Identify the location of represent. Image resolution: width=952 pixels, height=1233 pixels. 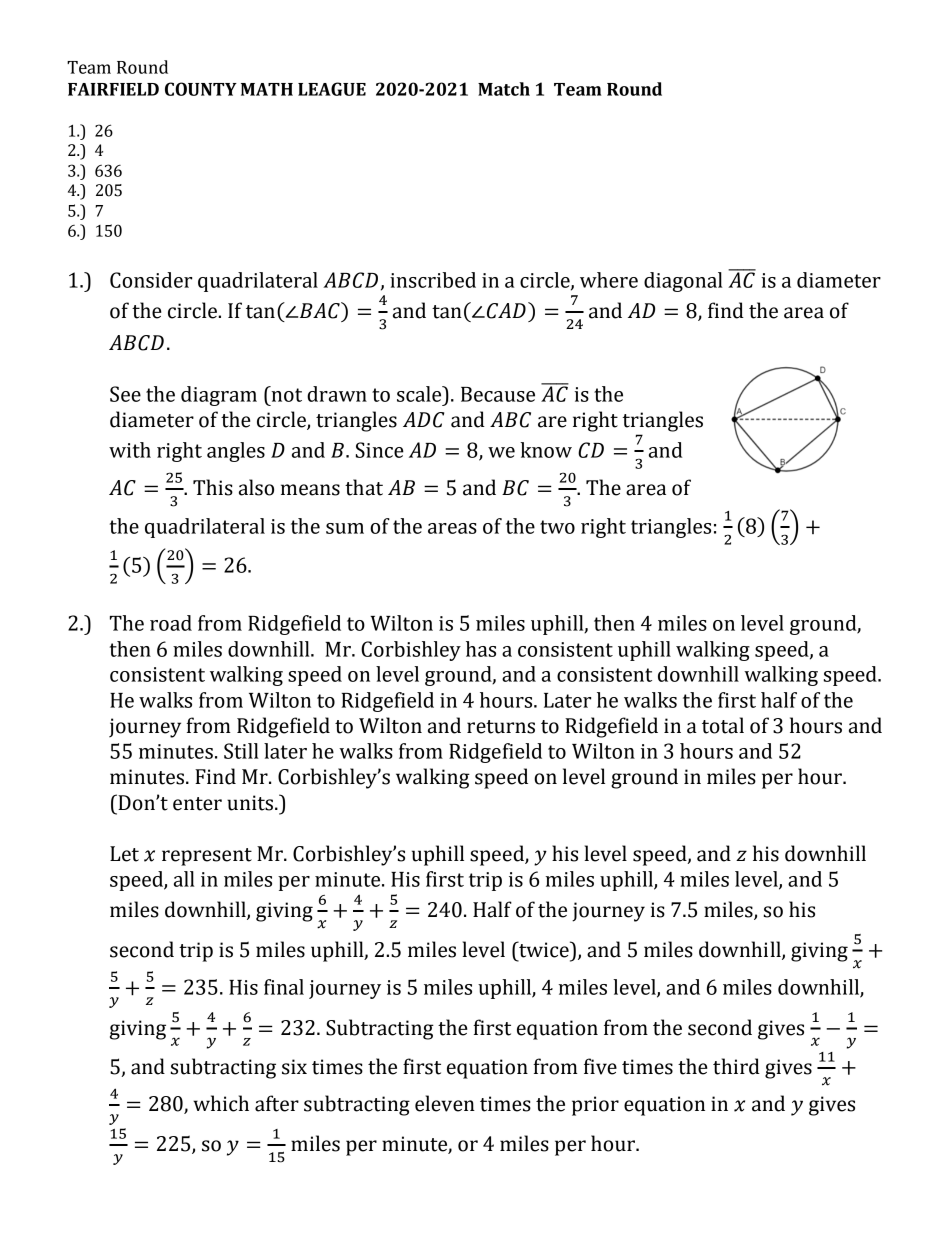
(207, 857).
